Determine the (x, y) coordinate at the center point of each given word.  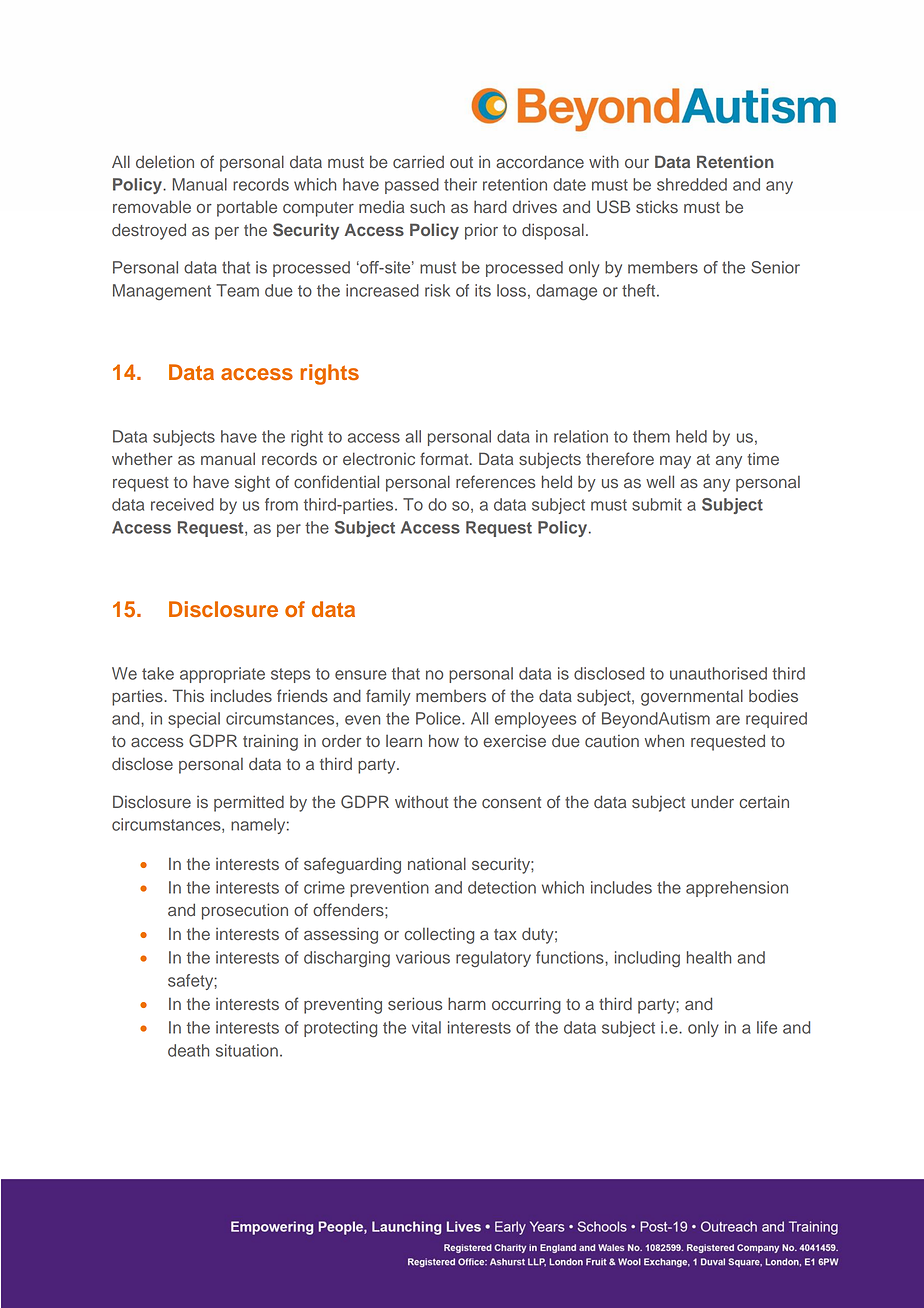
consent (511, 803)
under (712, 801)
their (460, 184)
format (445, 458)
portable (247, 208)
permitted (249, 803)
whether (142, 458)
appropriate (222, 675)
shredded (692, 184)
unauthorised (718, 673)
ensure (361, 675)
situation (247, 1050)
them (651, 436)
